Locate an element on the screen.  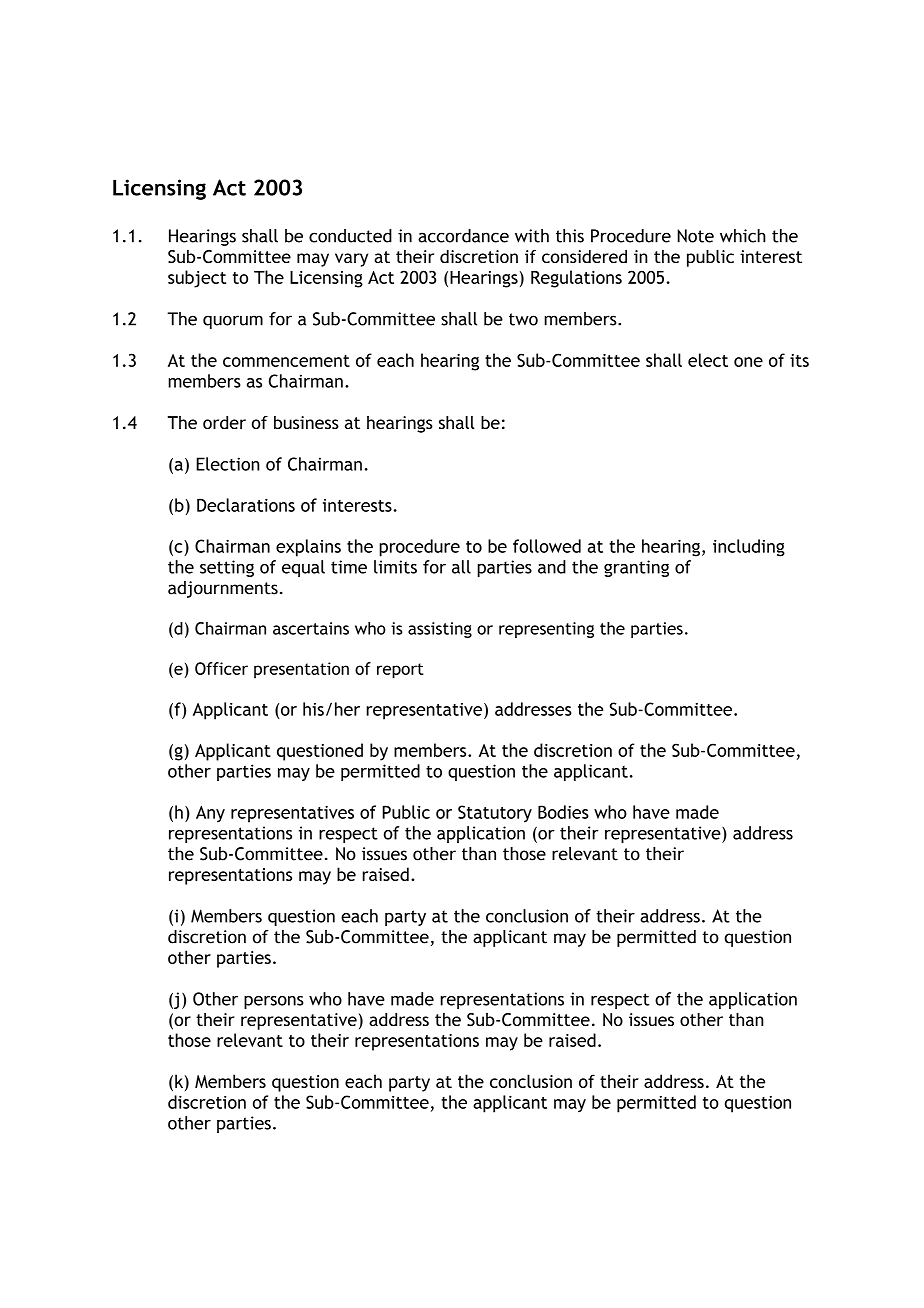
representing is located at coordinates (546, 630).
